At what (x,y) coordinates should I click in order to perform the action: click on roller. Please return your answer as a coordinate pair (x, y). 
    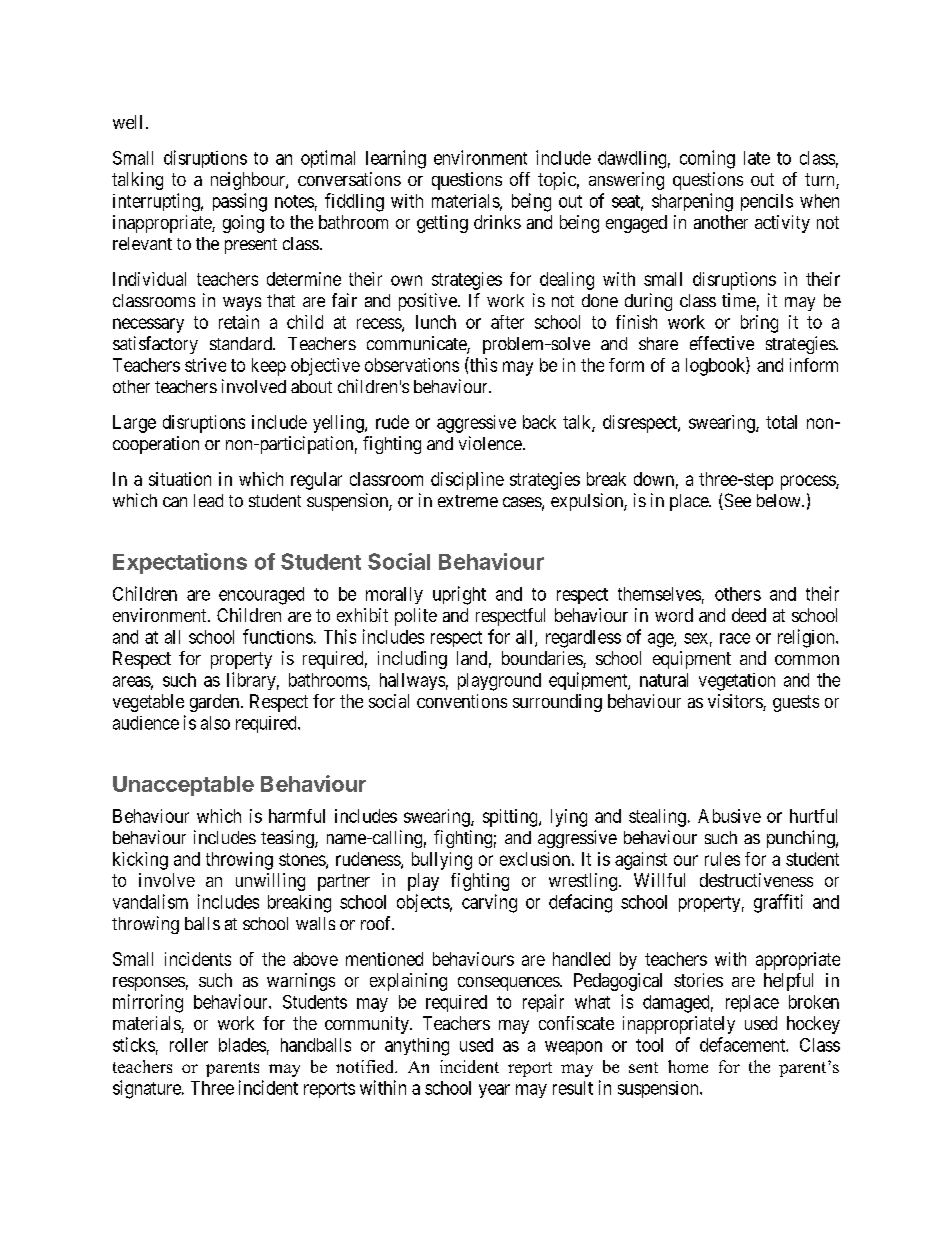
    Looking at the image, I should click on (189, 1045).
